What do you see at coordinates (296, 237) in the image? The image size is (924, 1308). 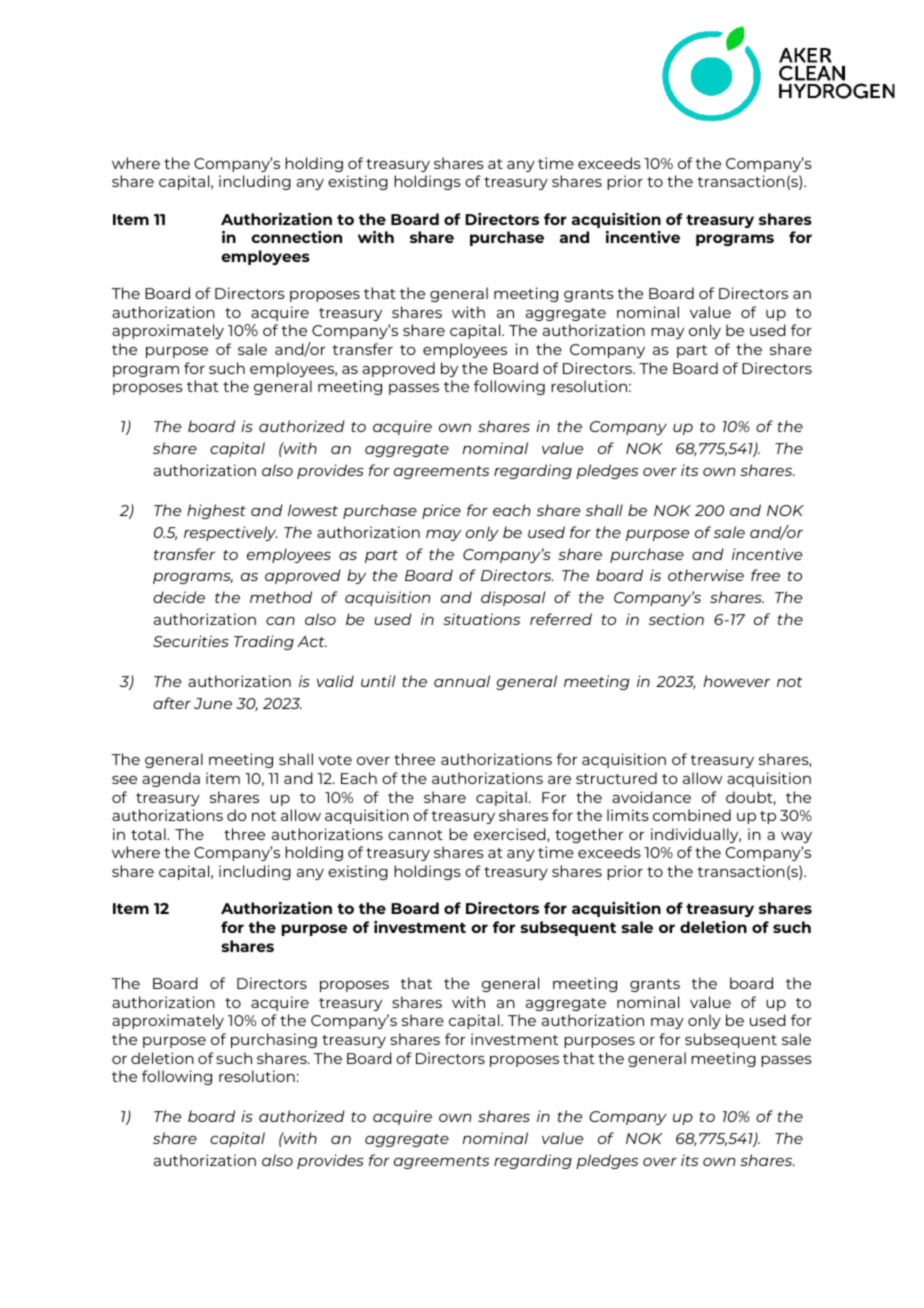 I see `connection` at bounding box center [296, 237].
